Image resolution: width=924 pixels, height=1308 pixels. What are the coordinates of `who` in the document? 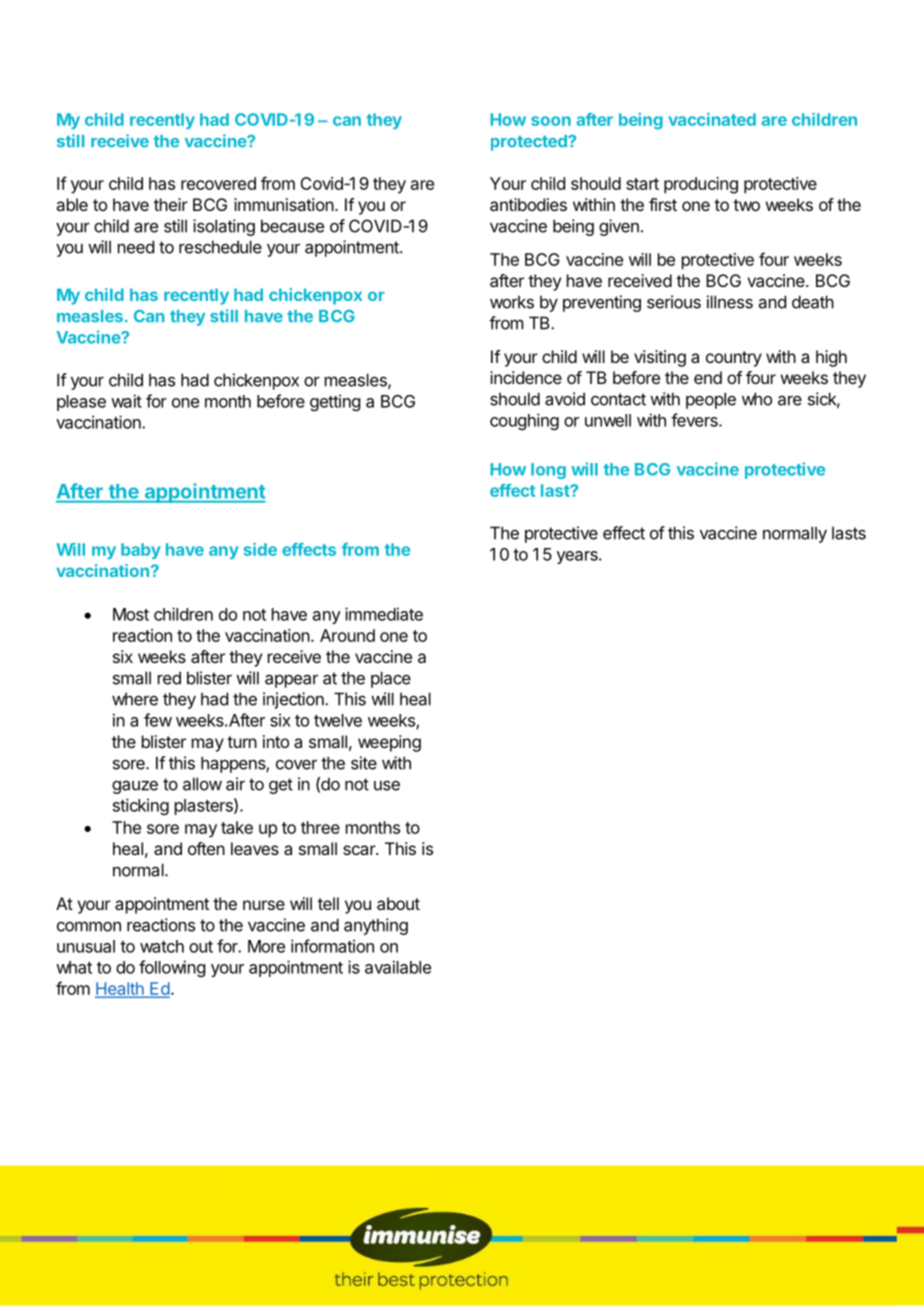 It's located at (757, 399).
